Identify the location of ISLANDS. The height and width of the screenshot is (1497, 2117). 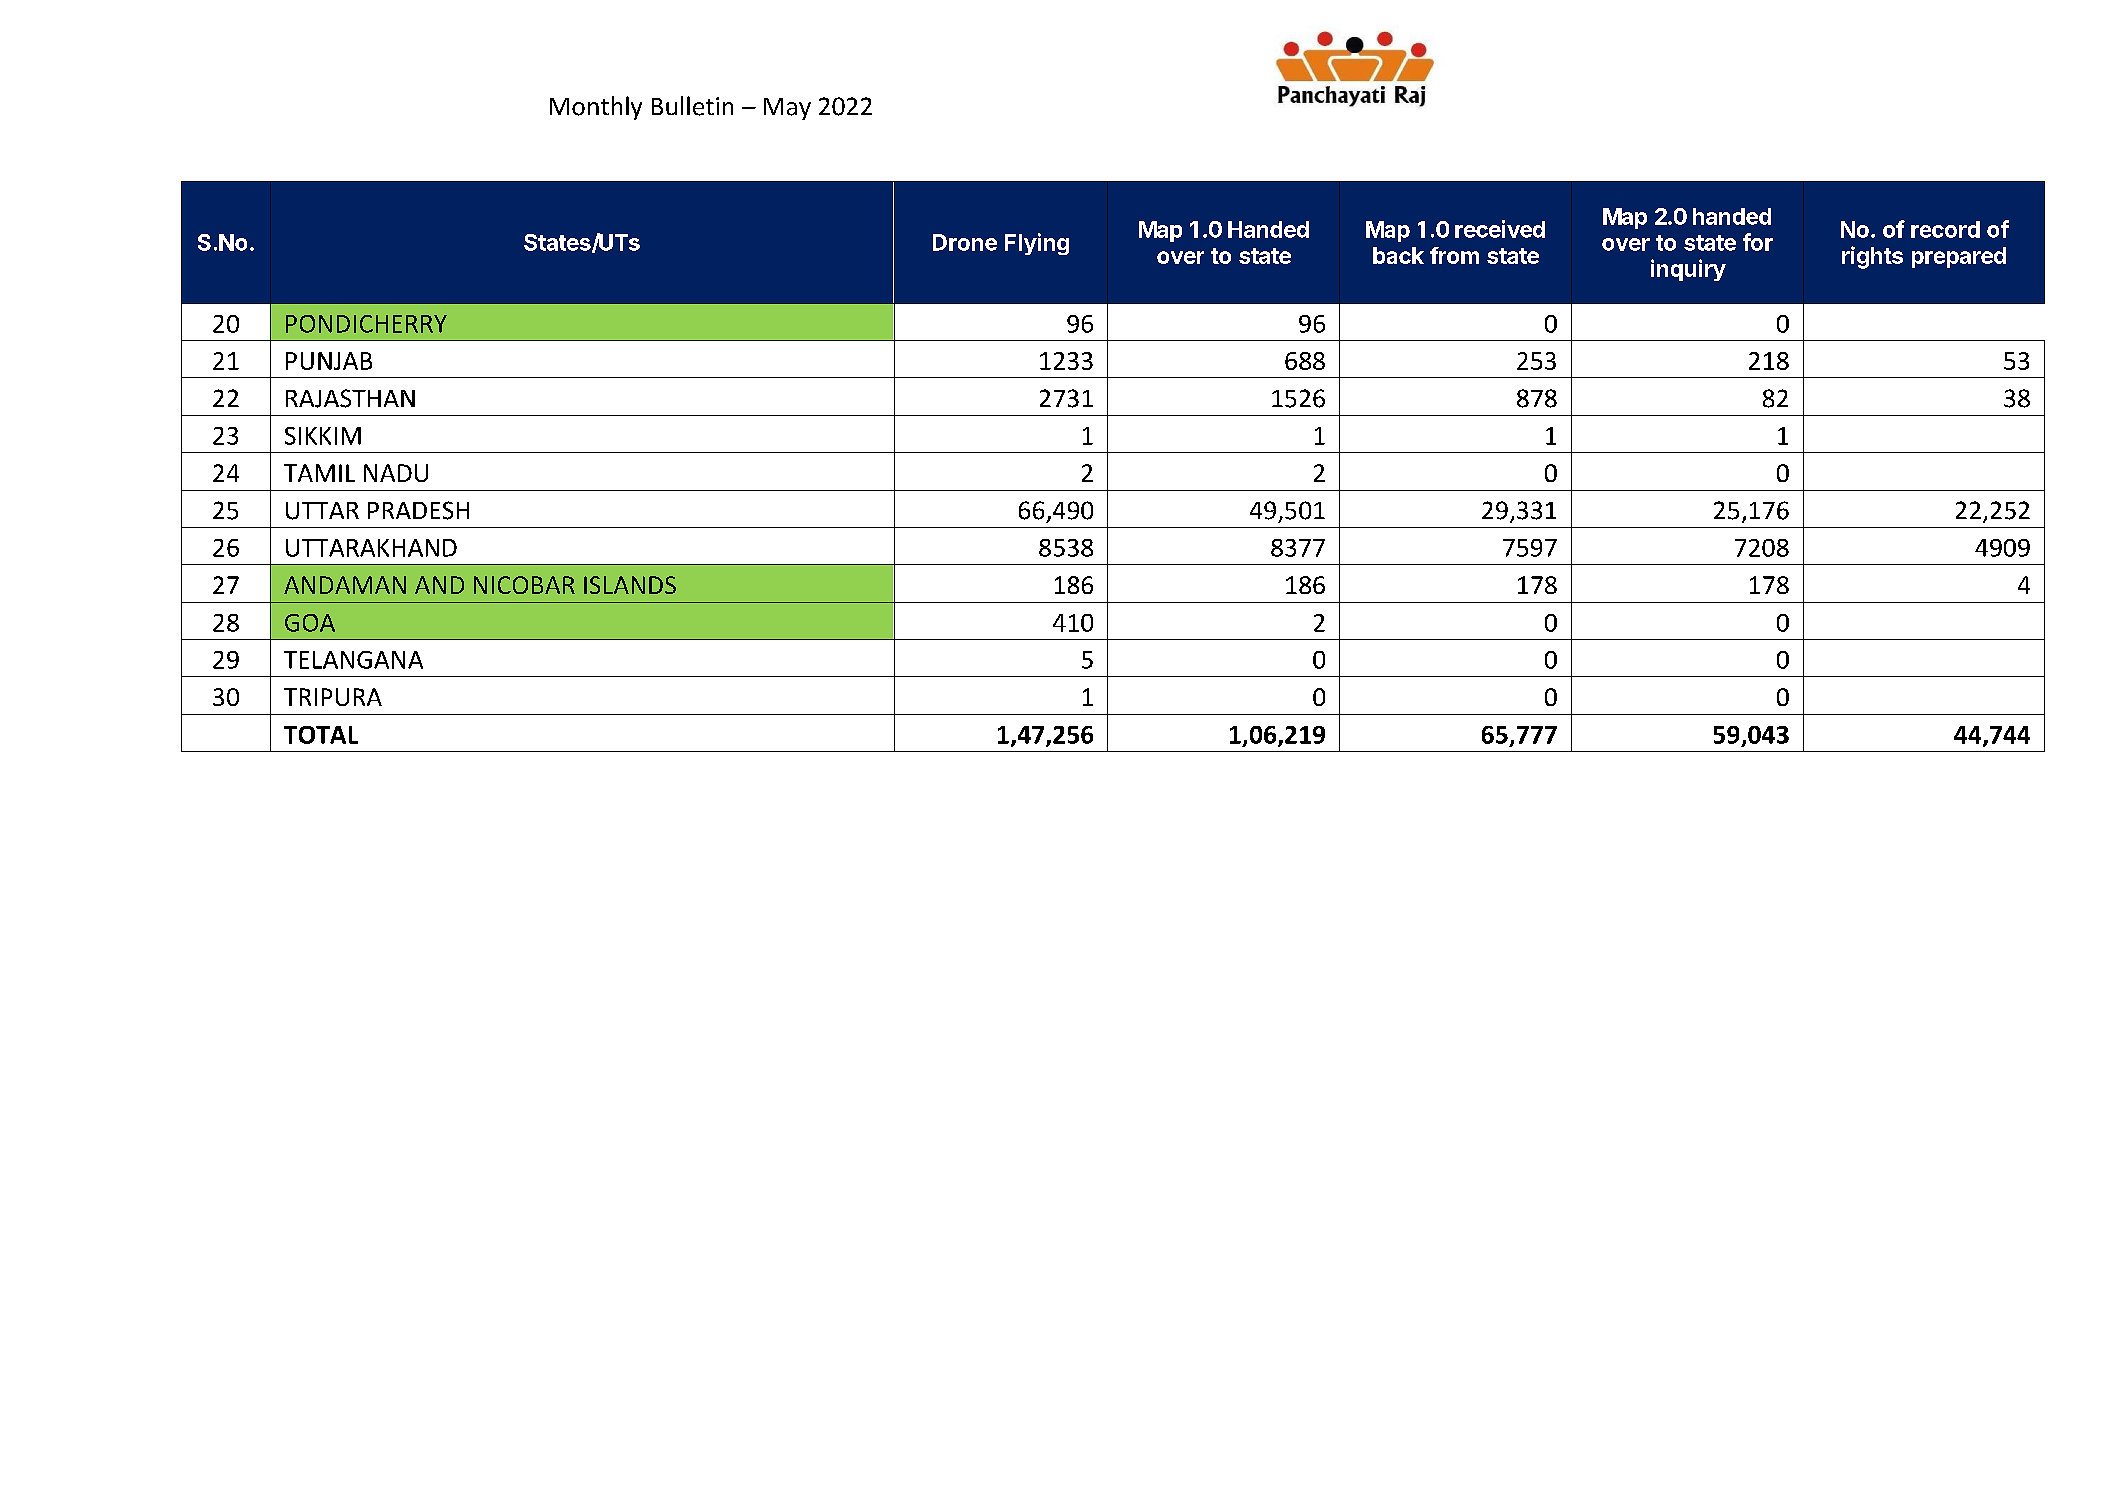
(630, 585).
